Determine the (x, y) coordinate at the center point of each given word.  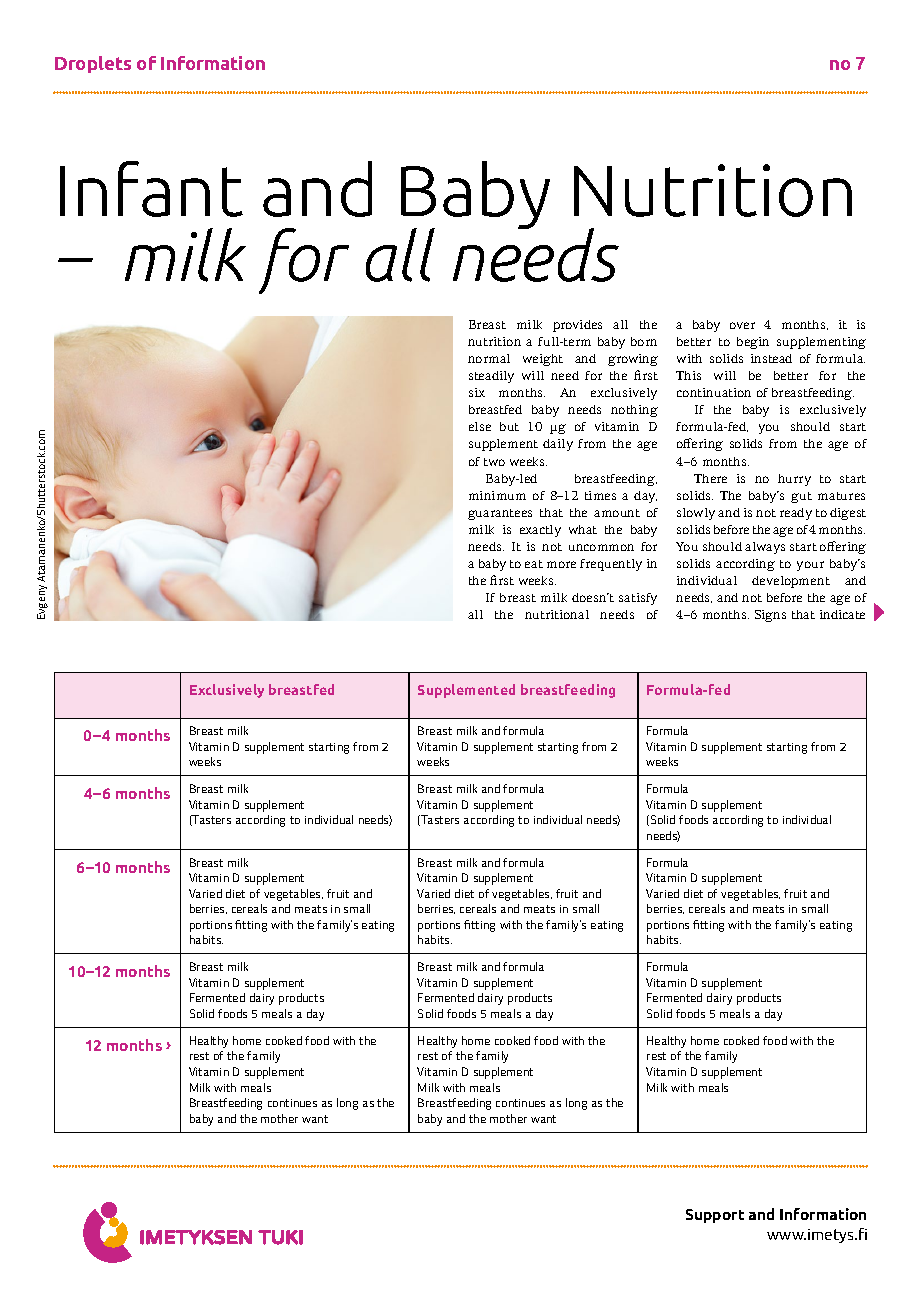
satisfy (638, 599)
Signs (770, 616)
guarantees (500, 514)
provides (577, 326)
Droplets (93, 64)
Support (715, 1216)
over (742, 325)
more (561, 564)
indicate (842, 614)
